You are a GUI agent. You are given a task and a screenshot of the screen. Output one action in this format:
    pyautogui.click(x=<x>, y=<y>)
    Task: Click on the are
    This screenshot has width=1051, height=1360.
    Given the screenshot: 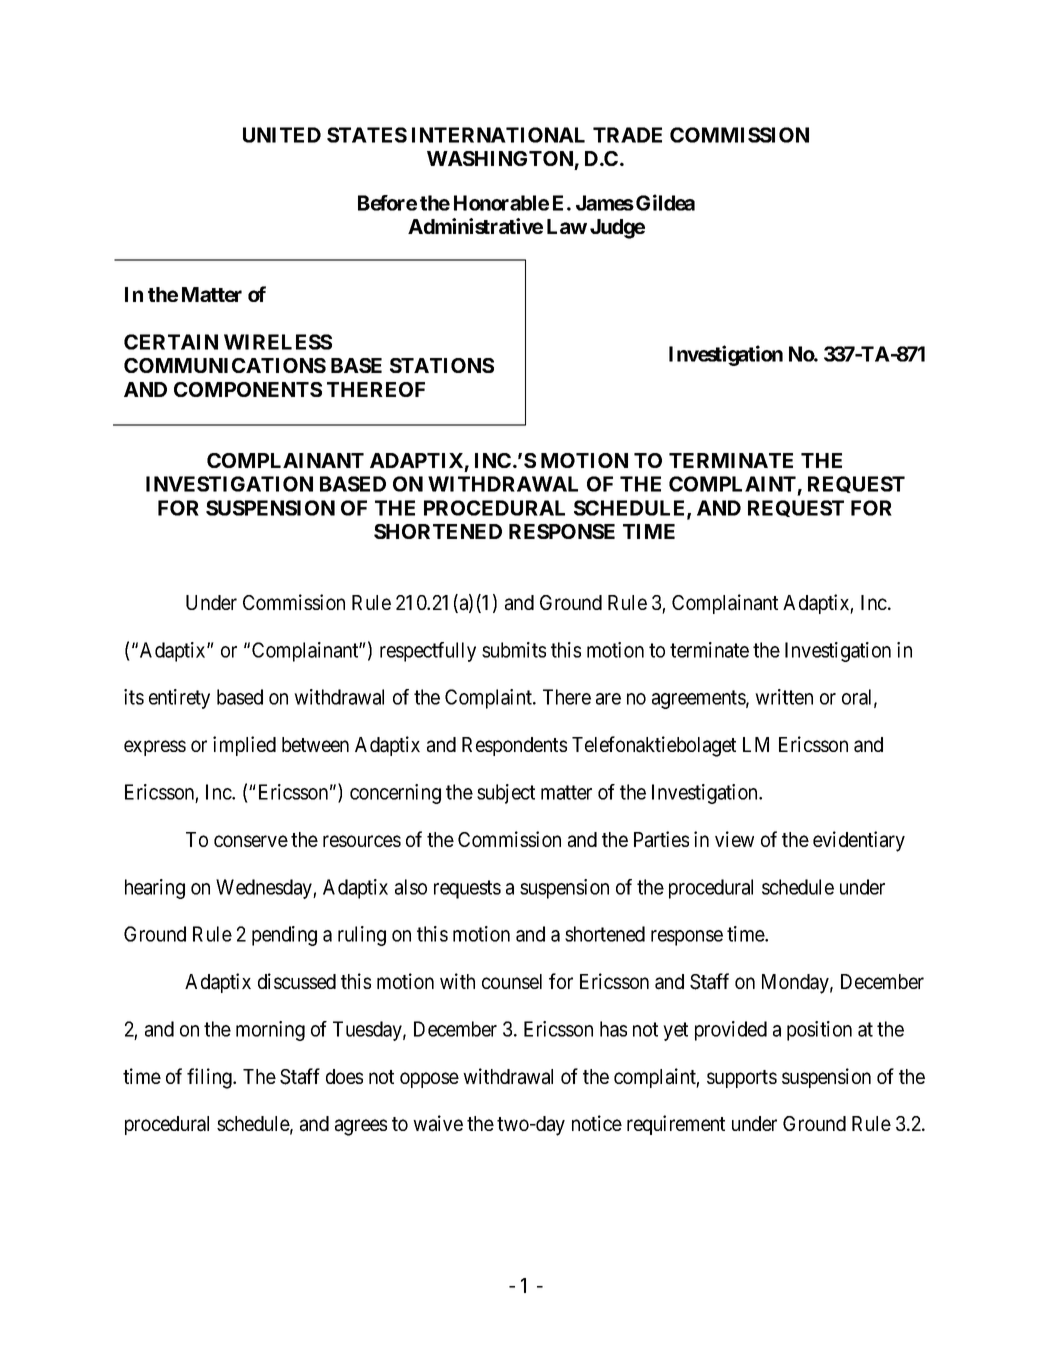 What is the action you would take?
    pyautogui.click(x=608, y=699)
